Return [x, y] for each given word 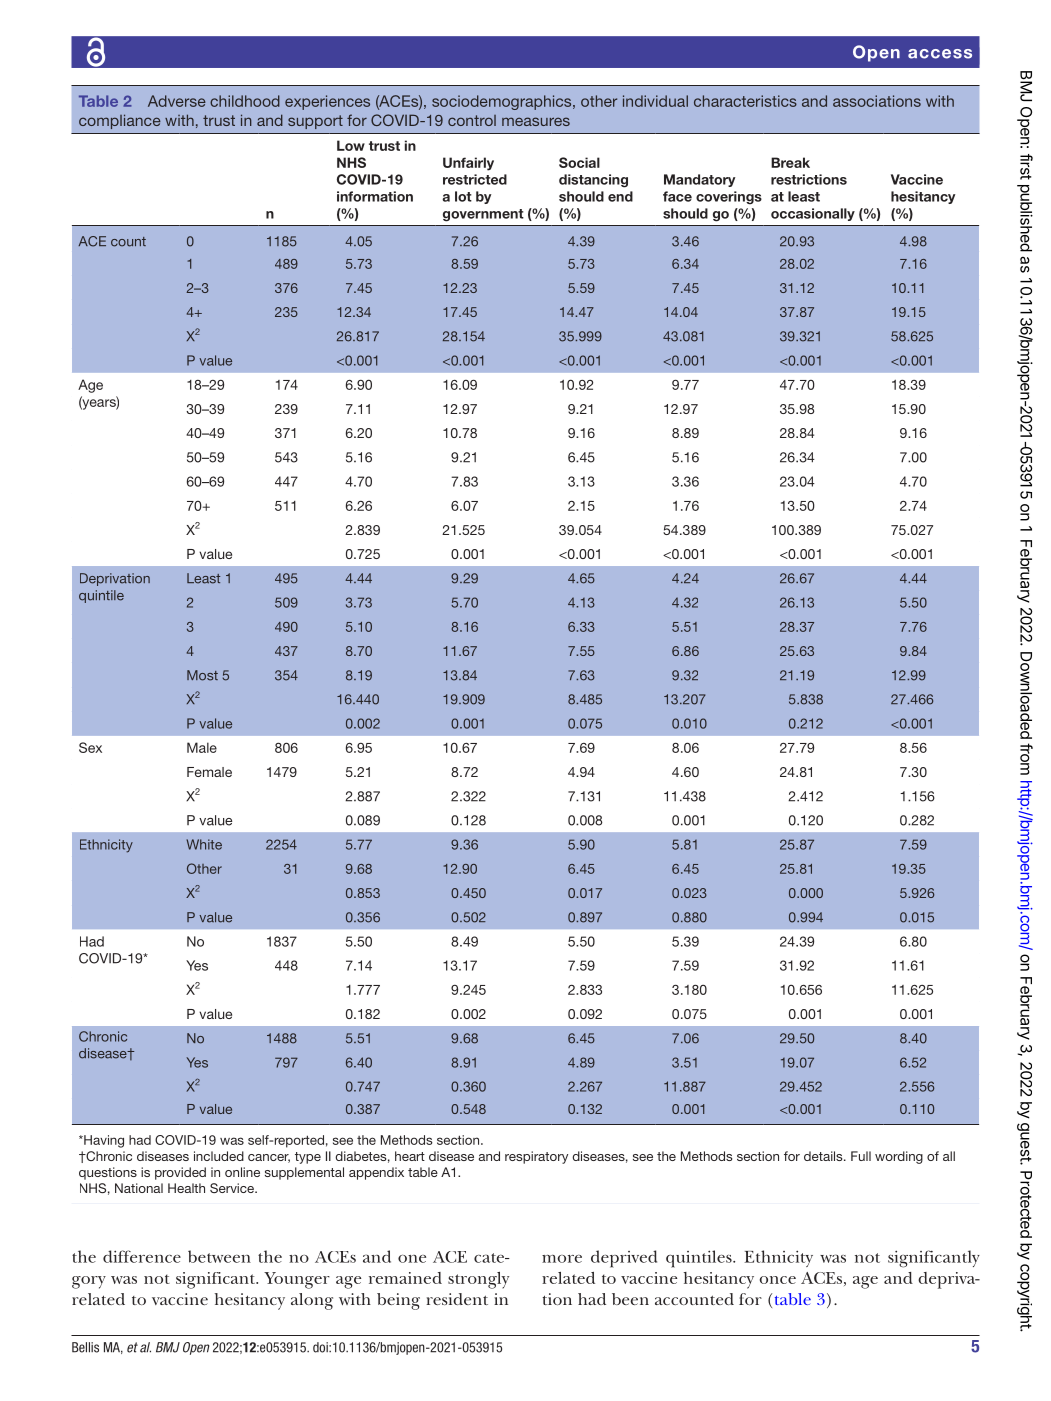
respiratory [536, 1157]
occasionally [813, 214]
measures [536, 121]
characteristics [745, 101]
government [483, 215]
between [219, 1256]
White [204, 844]
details [824, 1156]
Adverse [177, 101]
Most [202, 675]
